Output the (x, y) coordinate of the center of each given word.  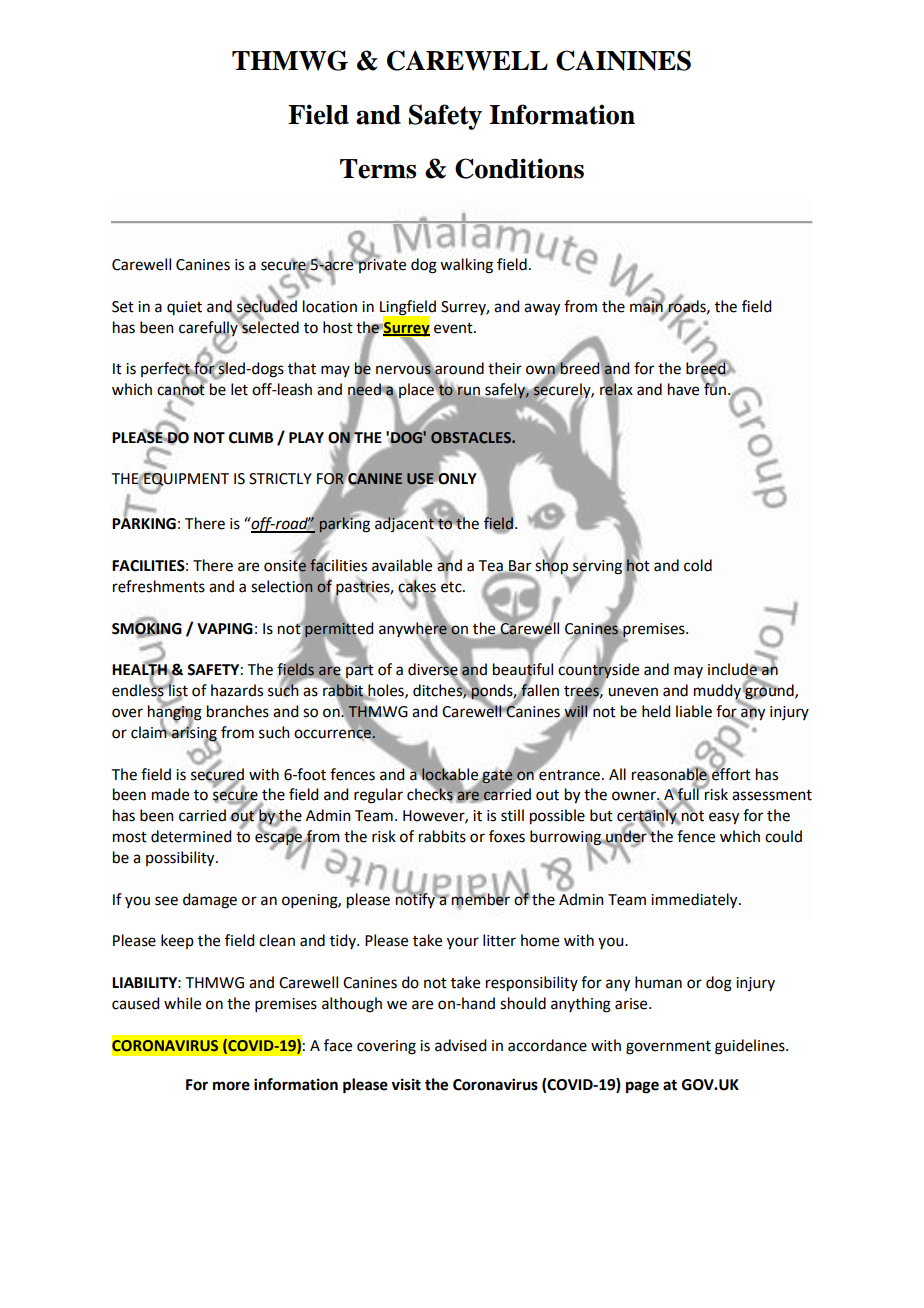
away (542, 309)
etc (452, 586)
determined (191, 836)
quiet (184, 308)
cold (698, 565)
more (231, 1086)
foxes (507, 836)
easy (724, 818)
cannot (181, 390)
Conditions (519, 168)
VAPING (225, 629)
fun (716, 388)
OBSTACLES (472, 437)
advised (460, 1045)
